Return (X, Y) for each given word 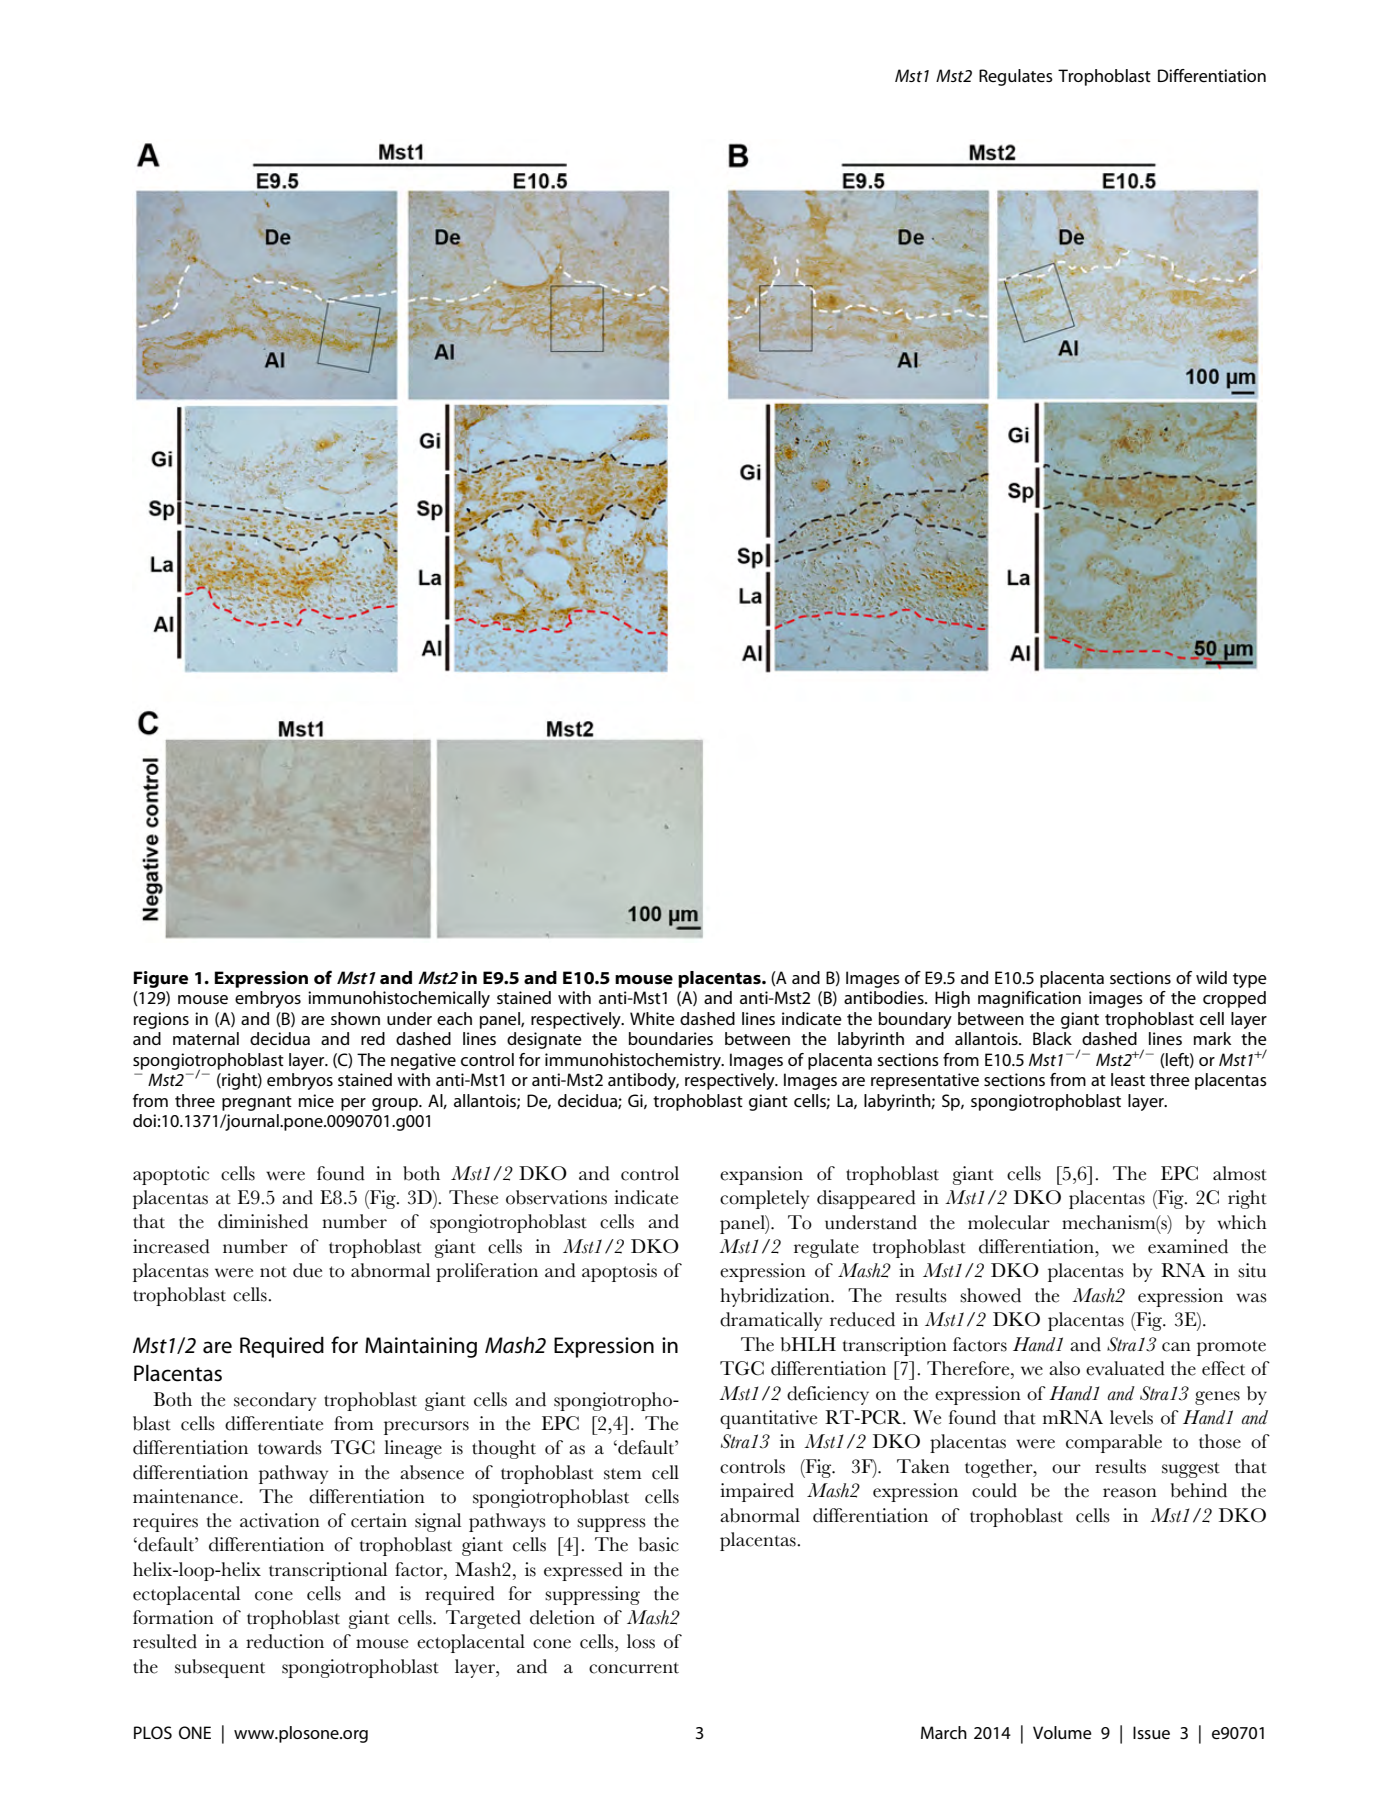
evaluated (1125, 1368)
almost (1240, 1173)
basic (659, 1544)
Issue (1151, 1732)
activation (280, 1520)
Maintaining (421, 1347)
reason (1130, 1493)
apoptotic (171, 1175)
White (652, 1018)
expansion (761, 1175)
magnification (1029, 999)
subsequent (220, 1668)
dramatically (771, 1321)
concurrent (634, 1668)
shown (355, 1018)
